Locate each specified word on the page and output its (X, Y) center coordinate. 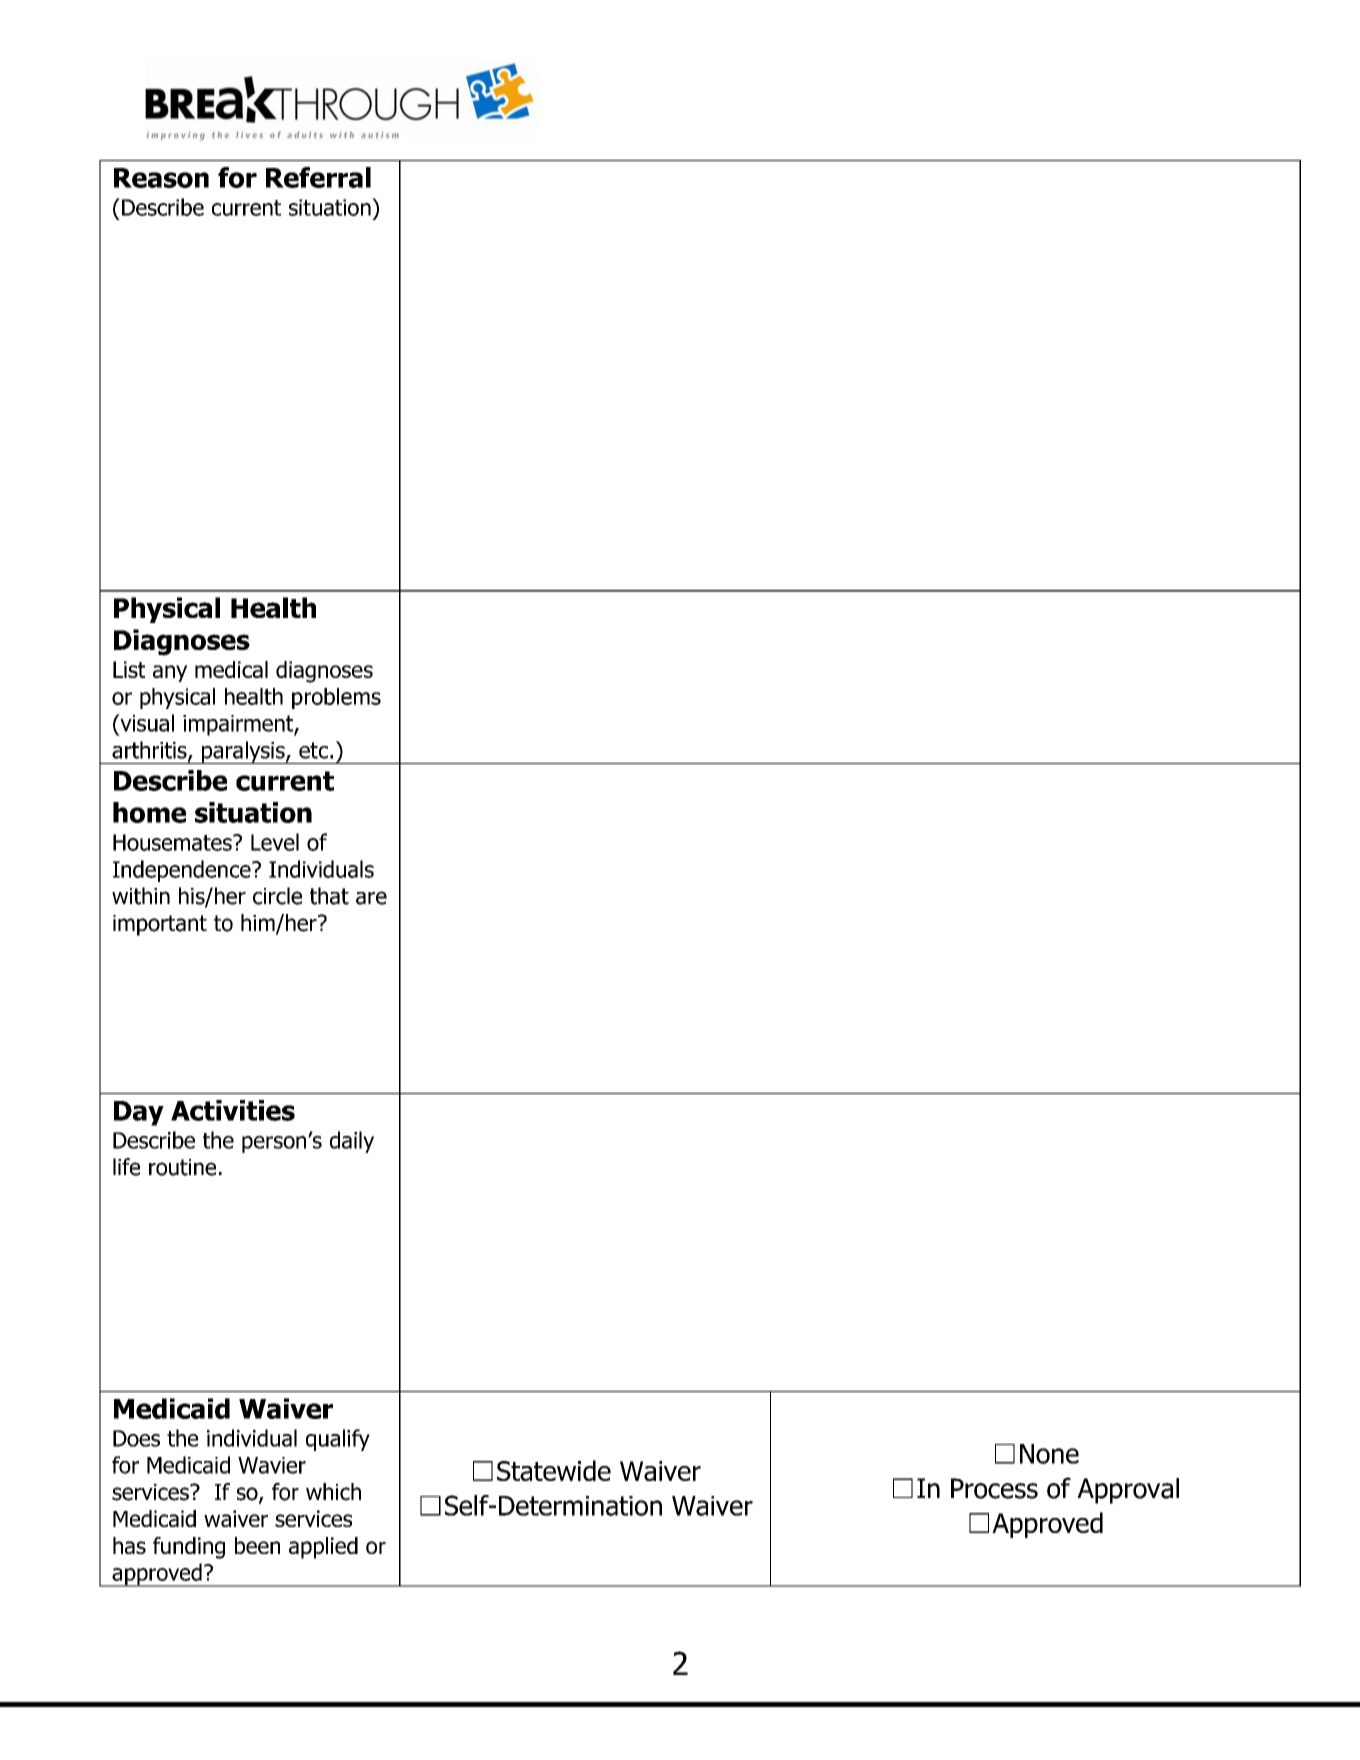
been (257, 1545)
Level (275, 842)
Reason (161, 178)
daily (352, 1142)
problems (336, 698)
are (371, 898)
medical (231, 669)
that (329, 896)
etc (313, 750)
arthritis (150, 751)
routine (182, 1167)
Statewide (554, 1470)
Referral (318, 177)
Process (994, 1488)
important (160, 925)
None (1049, 1454)
